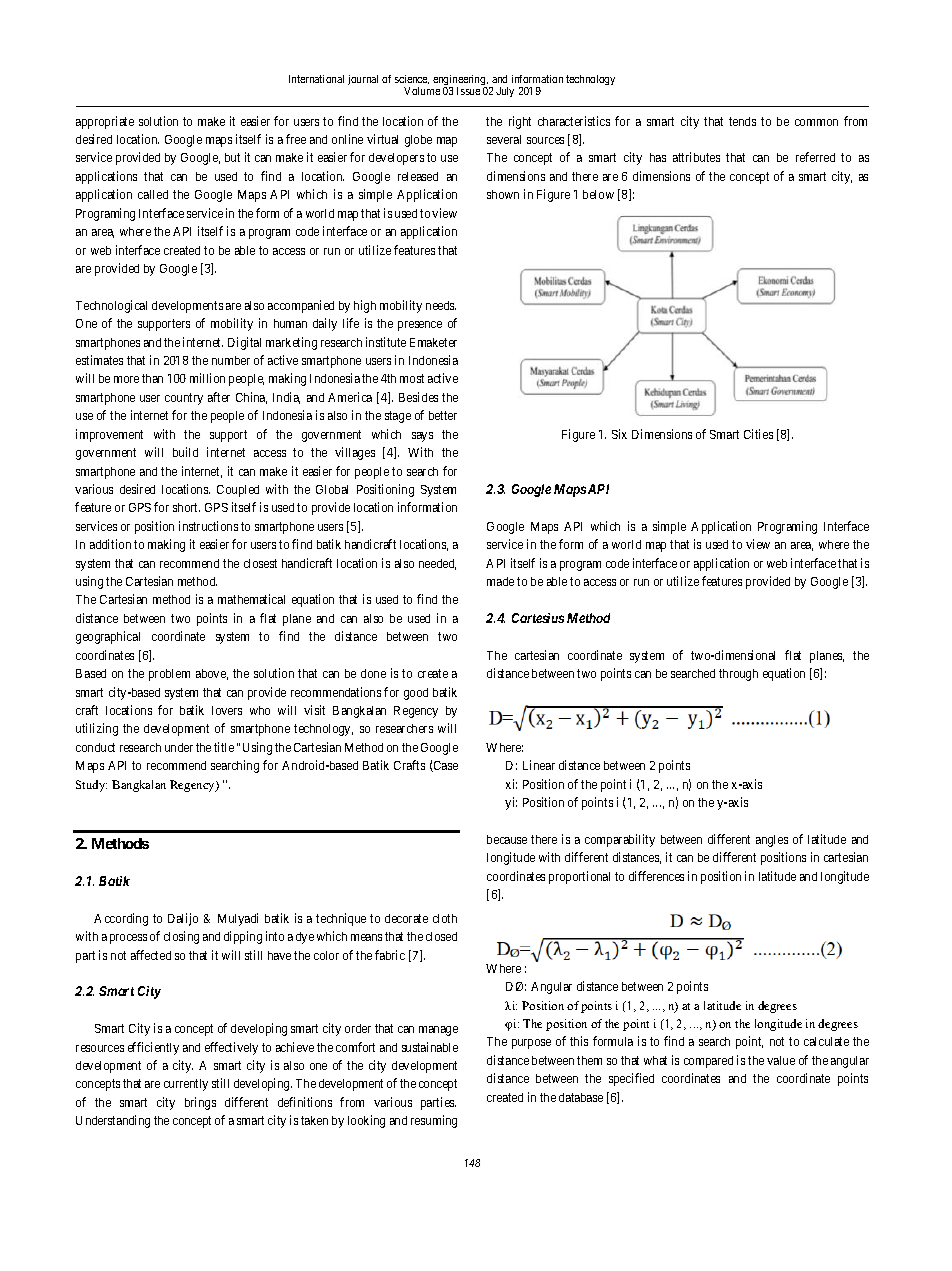 This screenshot has width=952, height=1271. What do you see at coordinates (507, 839) in the screenshot?
I see `because` at bounding box center [507, 839].
